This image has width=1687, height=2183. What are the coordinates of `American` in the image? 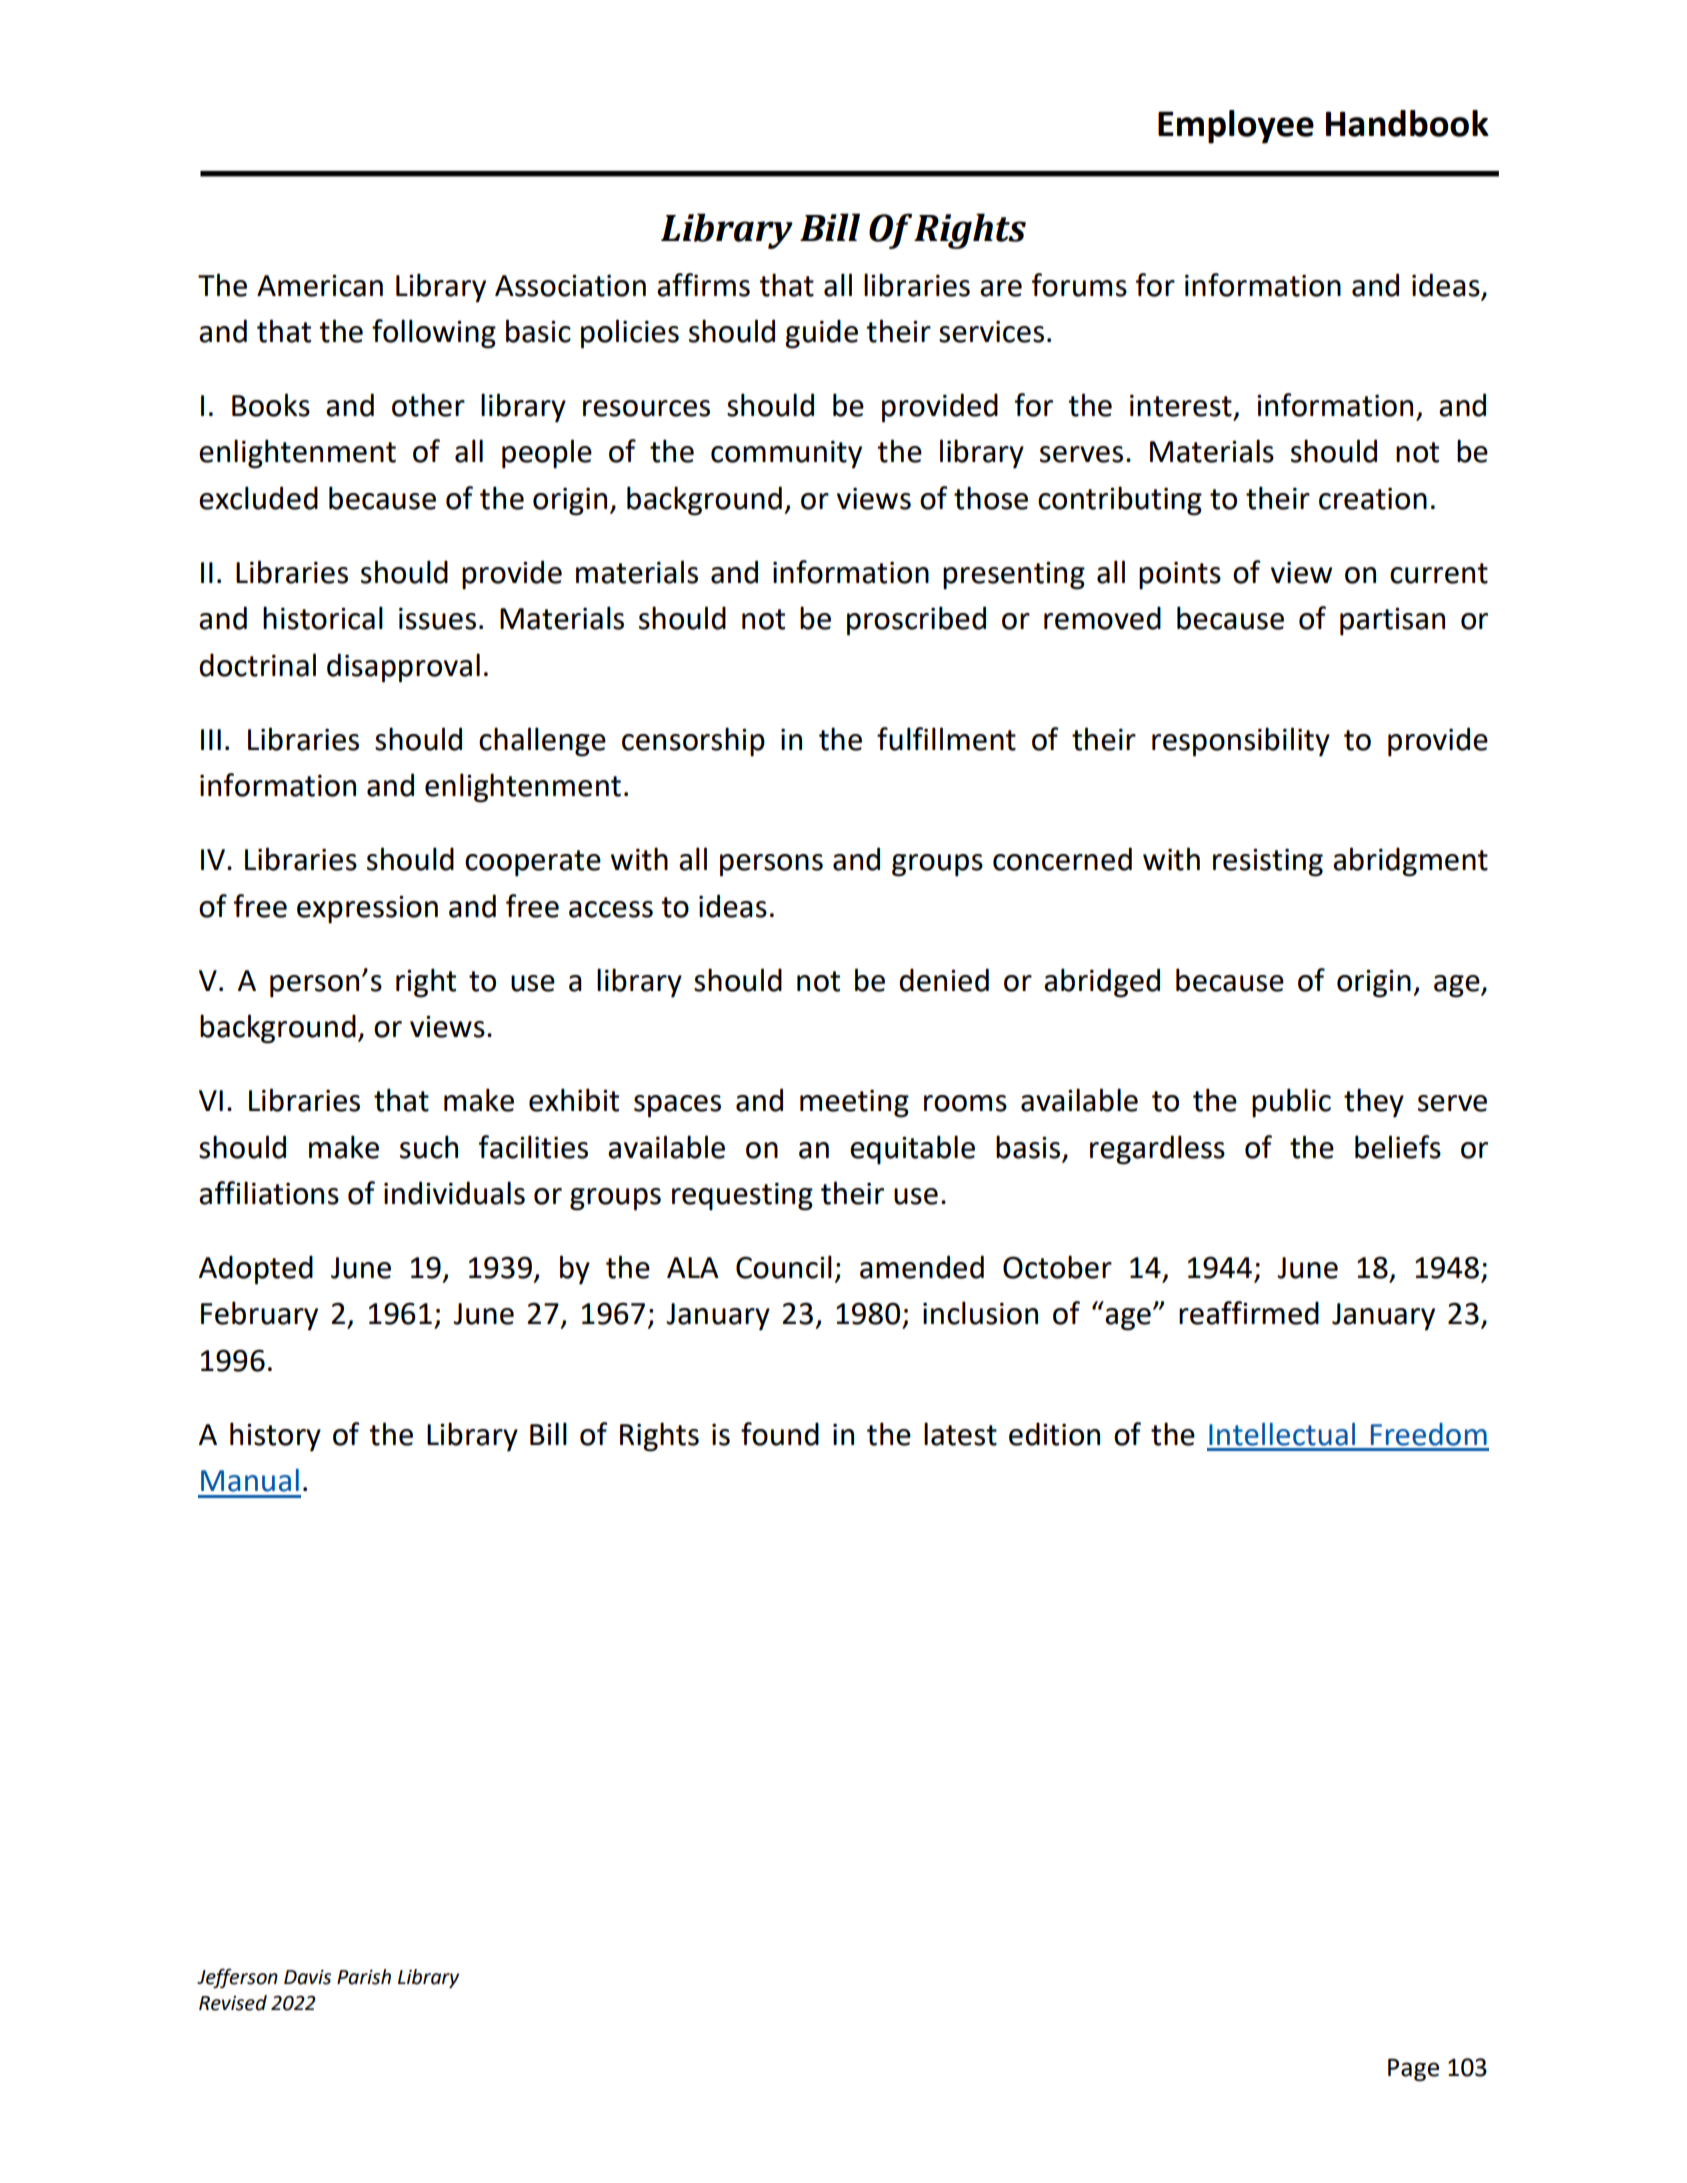 It's located at (320, 286).
